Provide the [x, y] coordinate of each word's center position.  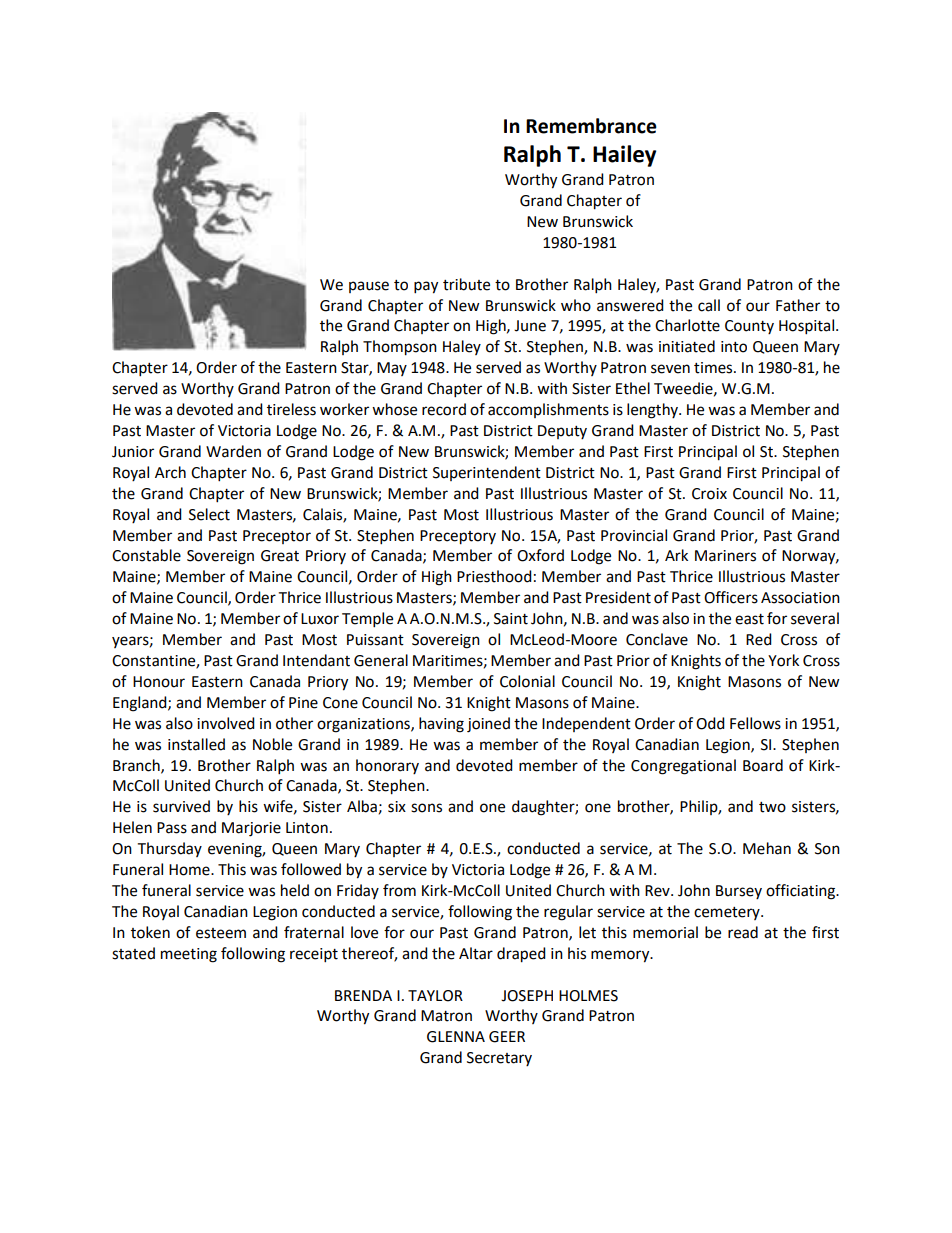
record [444, 409]
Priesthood [494, 576]
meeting [189, 955]
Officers [731, 597]
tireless [291, 409]
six [397, 807]
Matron [446, 1016]
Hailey [624, 156]
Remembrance [591, 126]
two [772, 807]
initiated [687, 346]
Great [280, 556]
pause [369, 287]
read [743, 932]
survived [181, 806]
